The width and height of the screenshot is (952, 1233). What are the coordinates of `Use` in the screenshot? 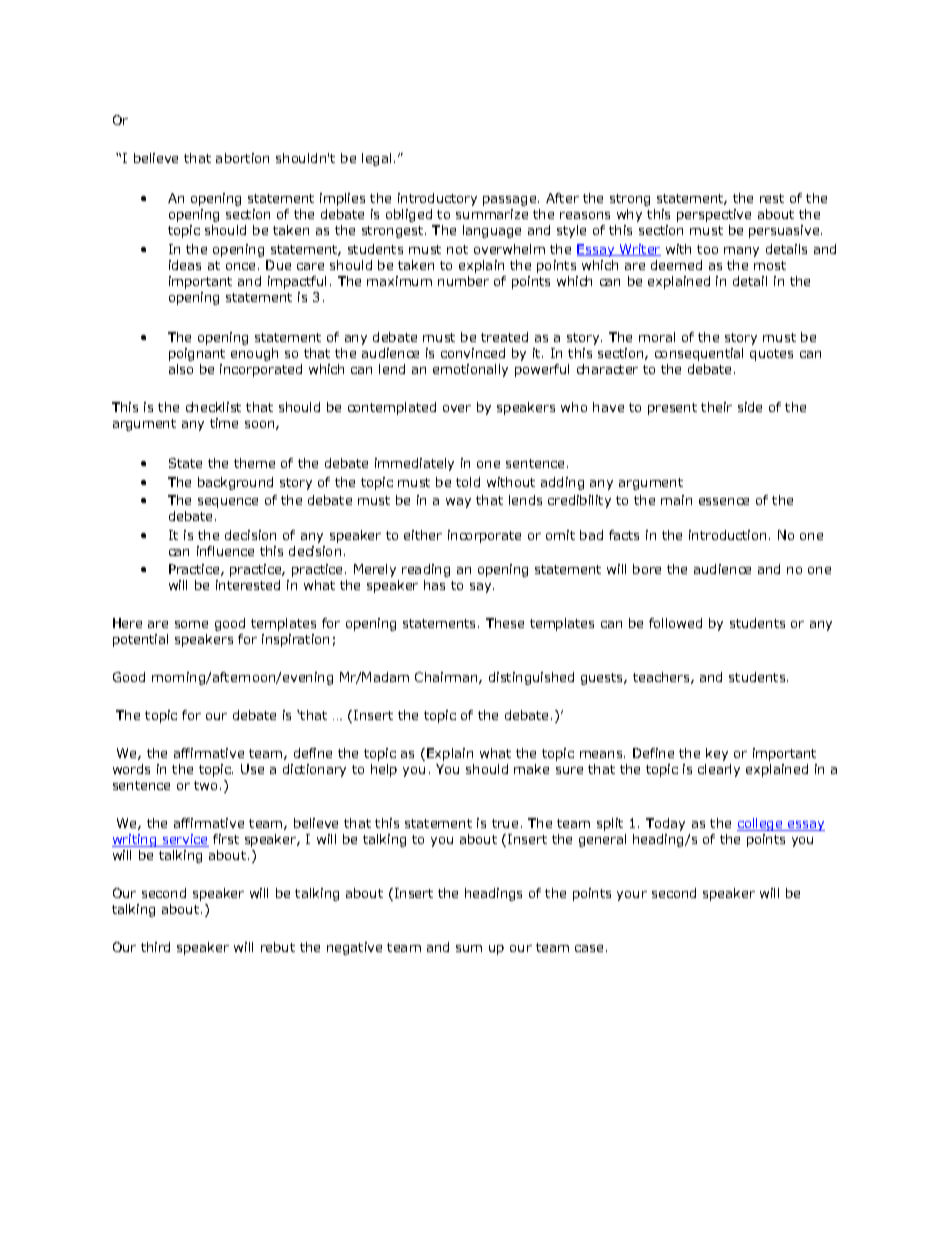 It's located at (252, 769).
